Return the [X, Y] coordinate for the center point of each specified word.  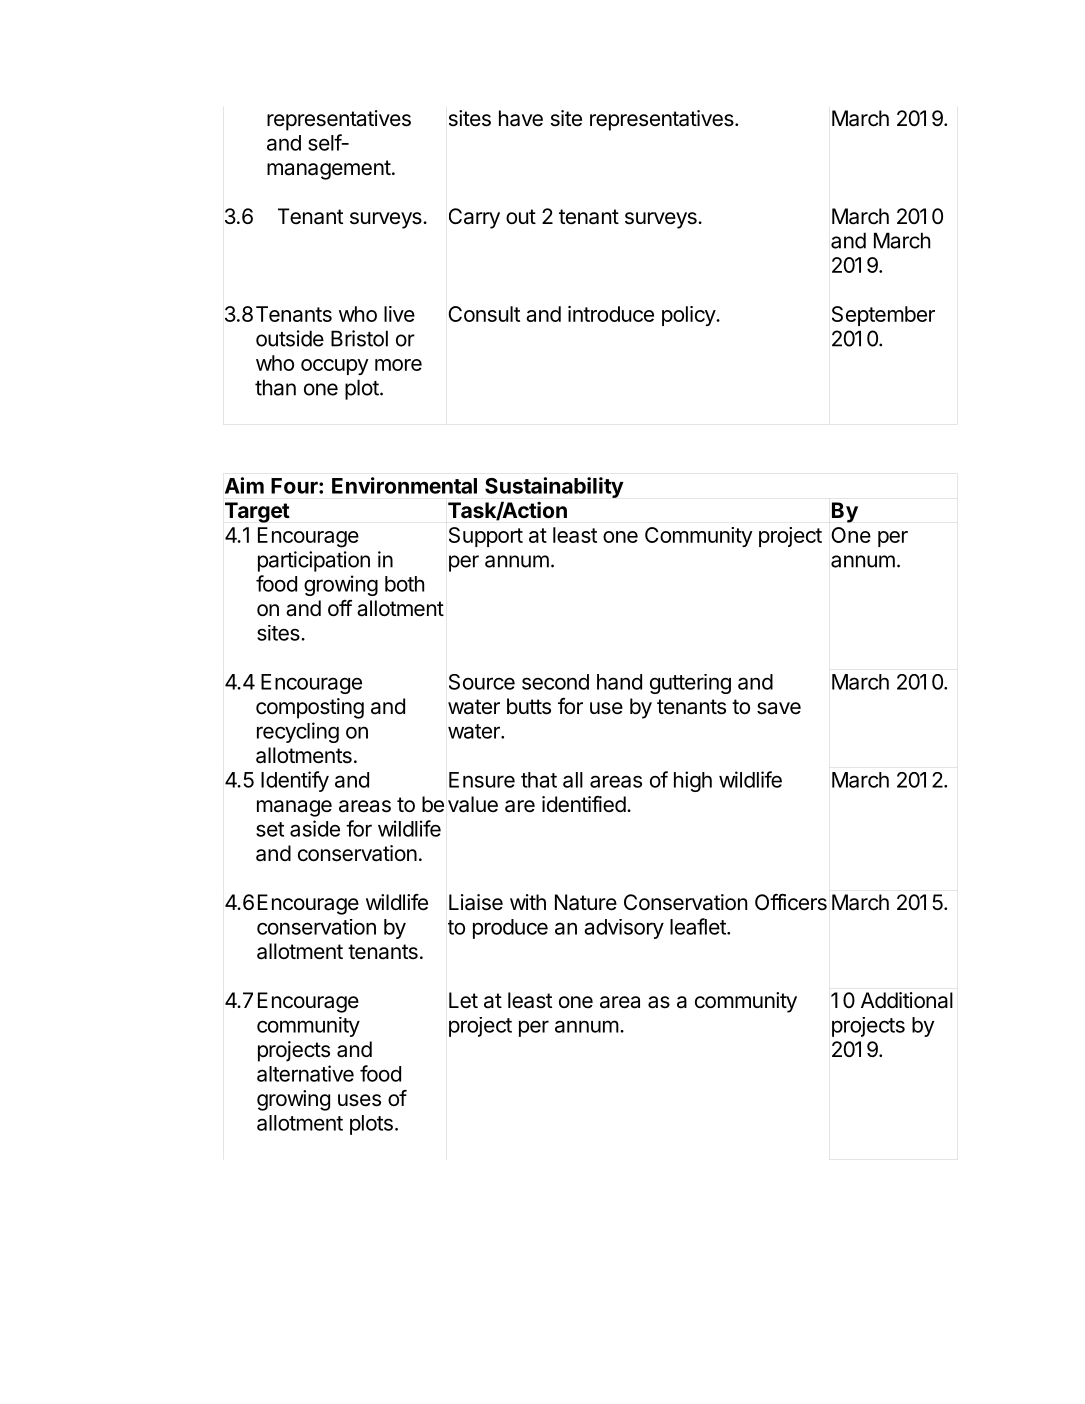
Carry [474, 218]
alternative [305, 1073]
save [779, 708]
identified [584, 804]
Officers [791, 902]
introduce [611, 314]
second [555, 682]
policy [689, 316]
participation [314, 561]
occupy [335, 367]
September [883, 316]
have [521, 118]
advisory [624, 929]
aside [315, 828]
